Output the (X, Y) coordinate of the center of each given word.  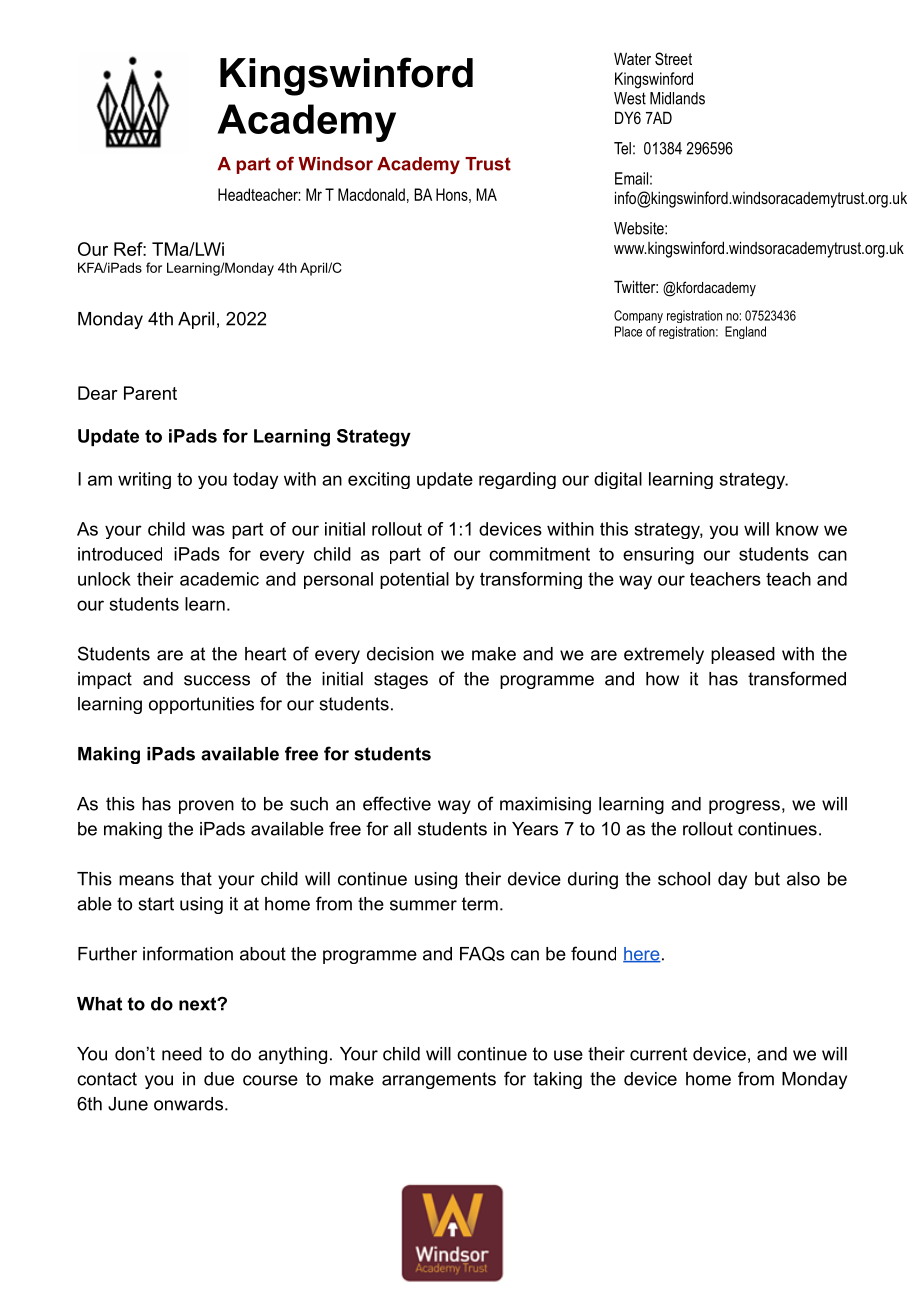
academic (219, 579)
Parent (150, 393)
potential (414, 580)
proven (206, 807)
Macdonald (371, 194)
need (182, 1054)
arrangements (439, 1080)
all (402, 829)
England (745, 332)
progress (744, 807)
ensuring (658, 556)
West (630, 98)
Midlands (677, 98)
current (658, 1054)
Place (628, 331)
